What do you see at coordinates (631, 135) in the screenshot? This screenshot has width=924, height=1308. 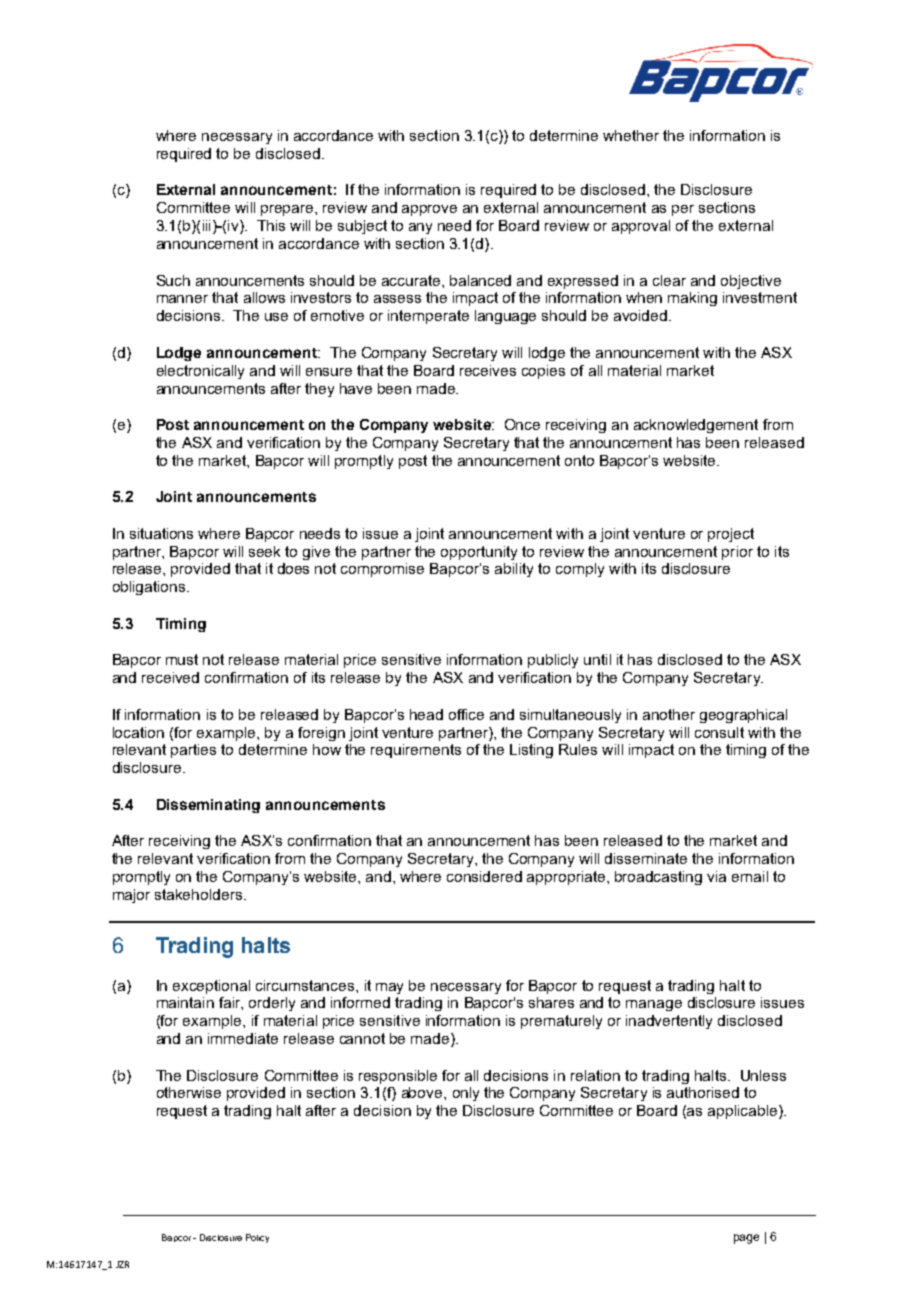 I see `whether` at bounding box center [631, 135].
